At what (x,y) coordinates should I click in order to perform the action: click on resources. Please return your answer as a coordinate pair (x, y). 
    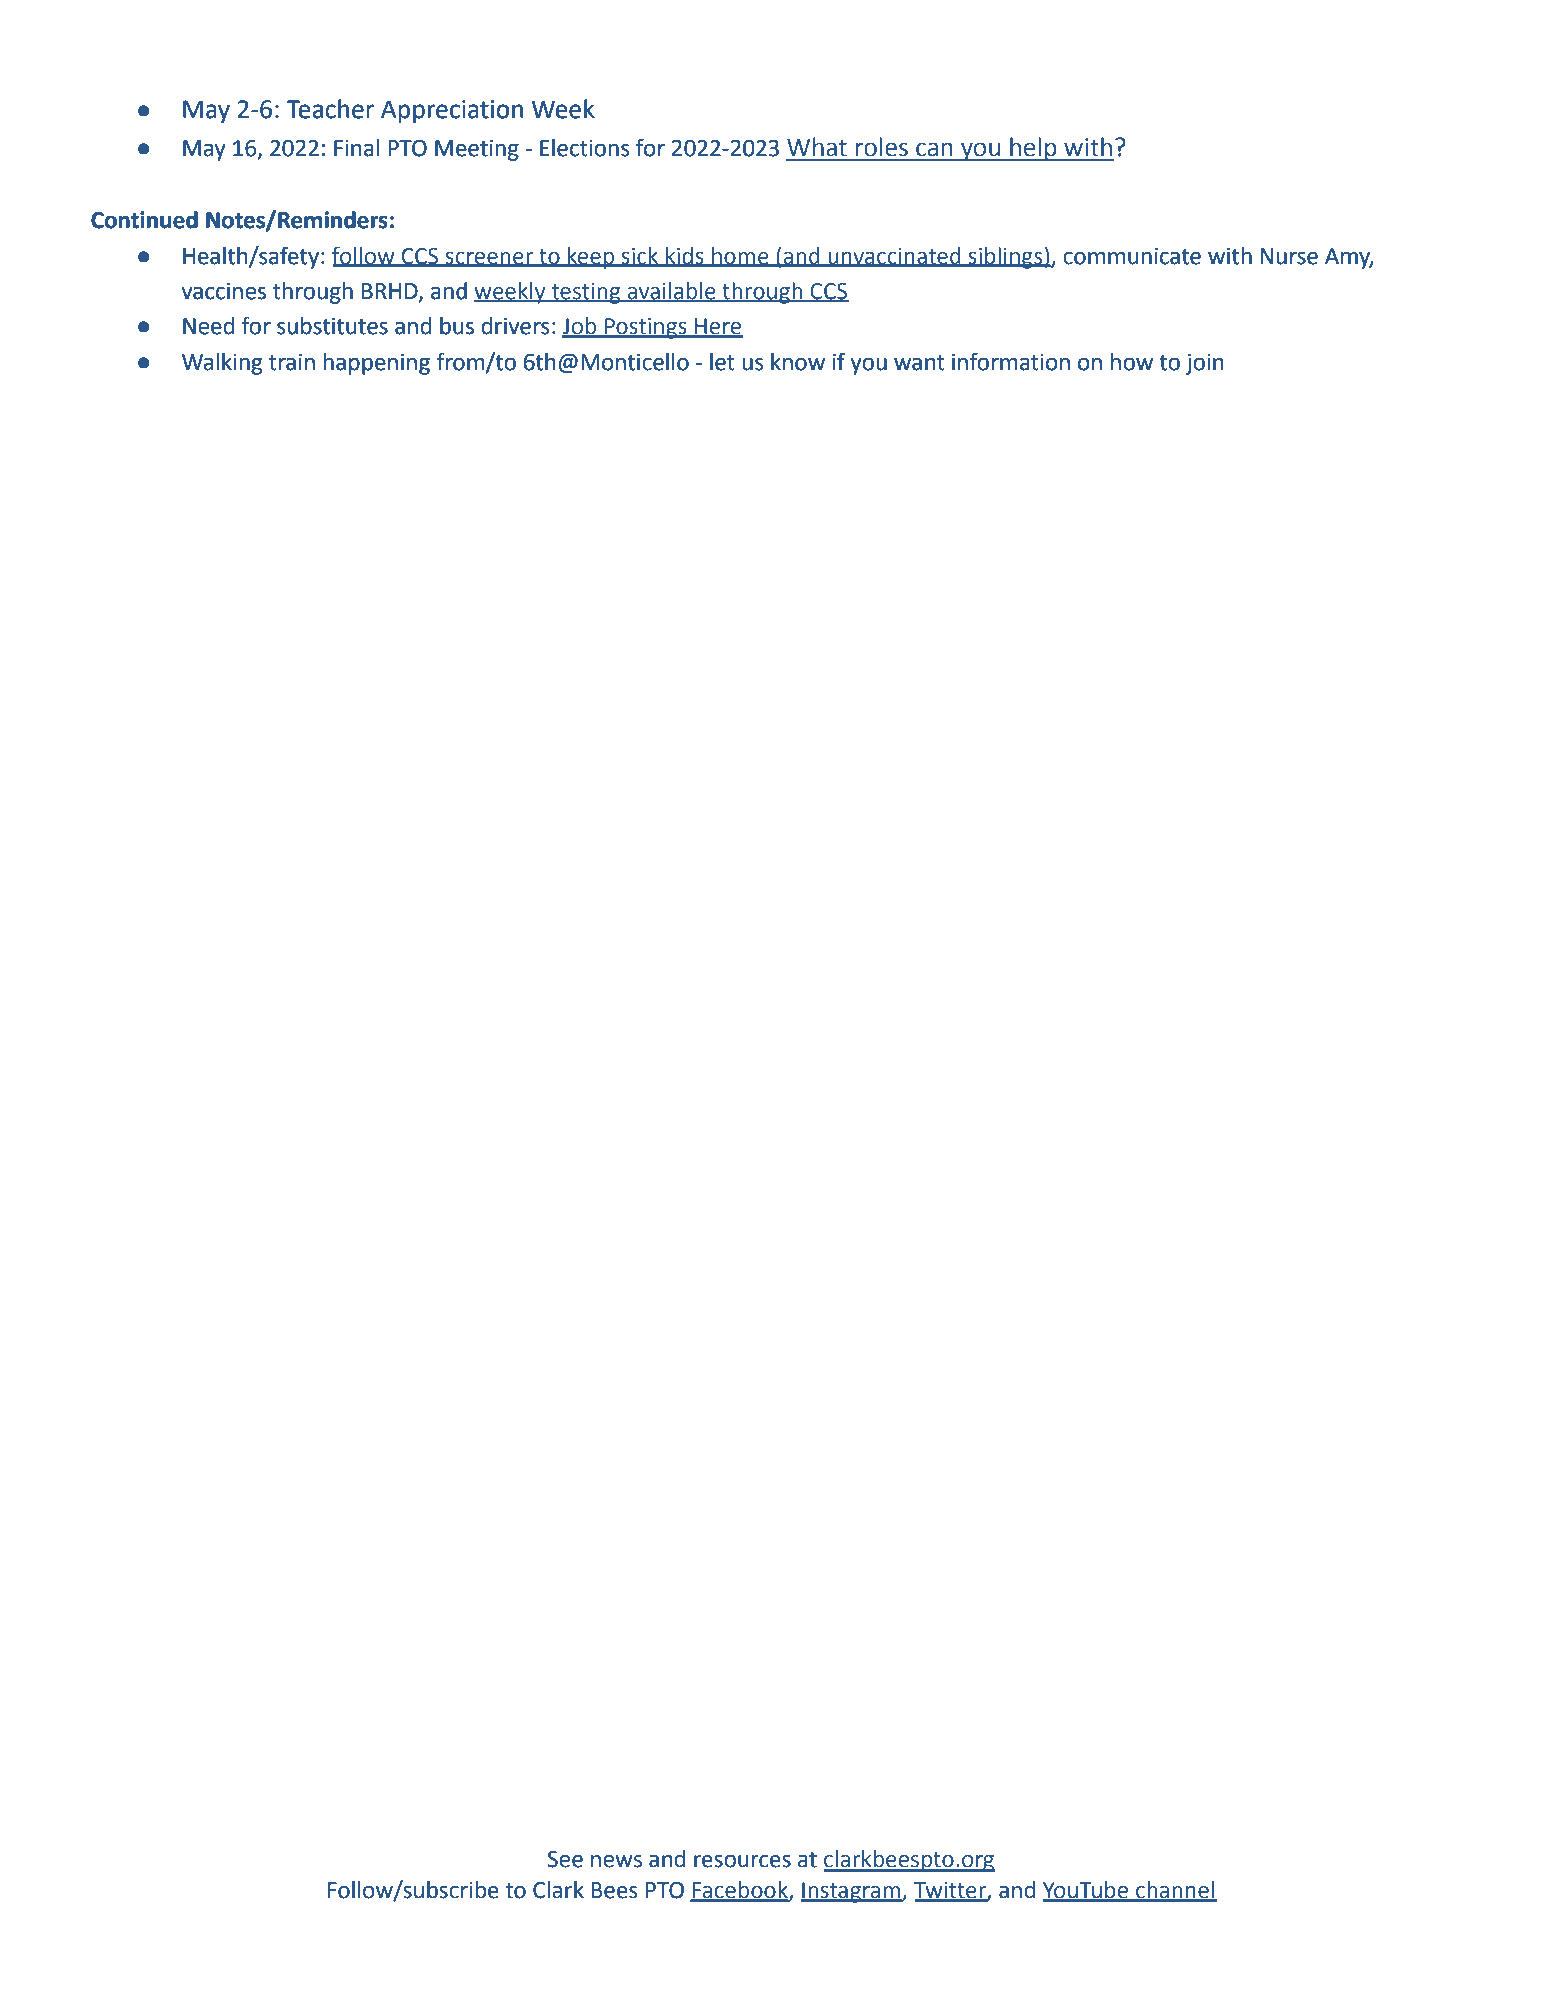
    Looking at the image, I should click on (742, 1861).
